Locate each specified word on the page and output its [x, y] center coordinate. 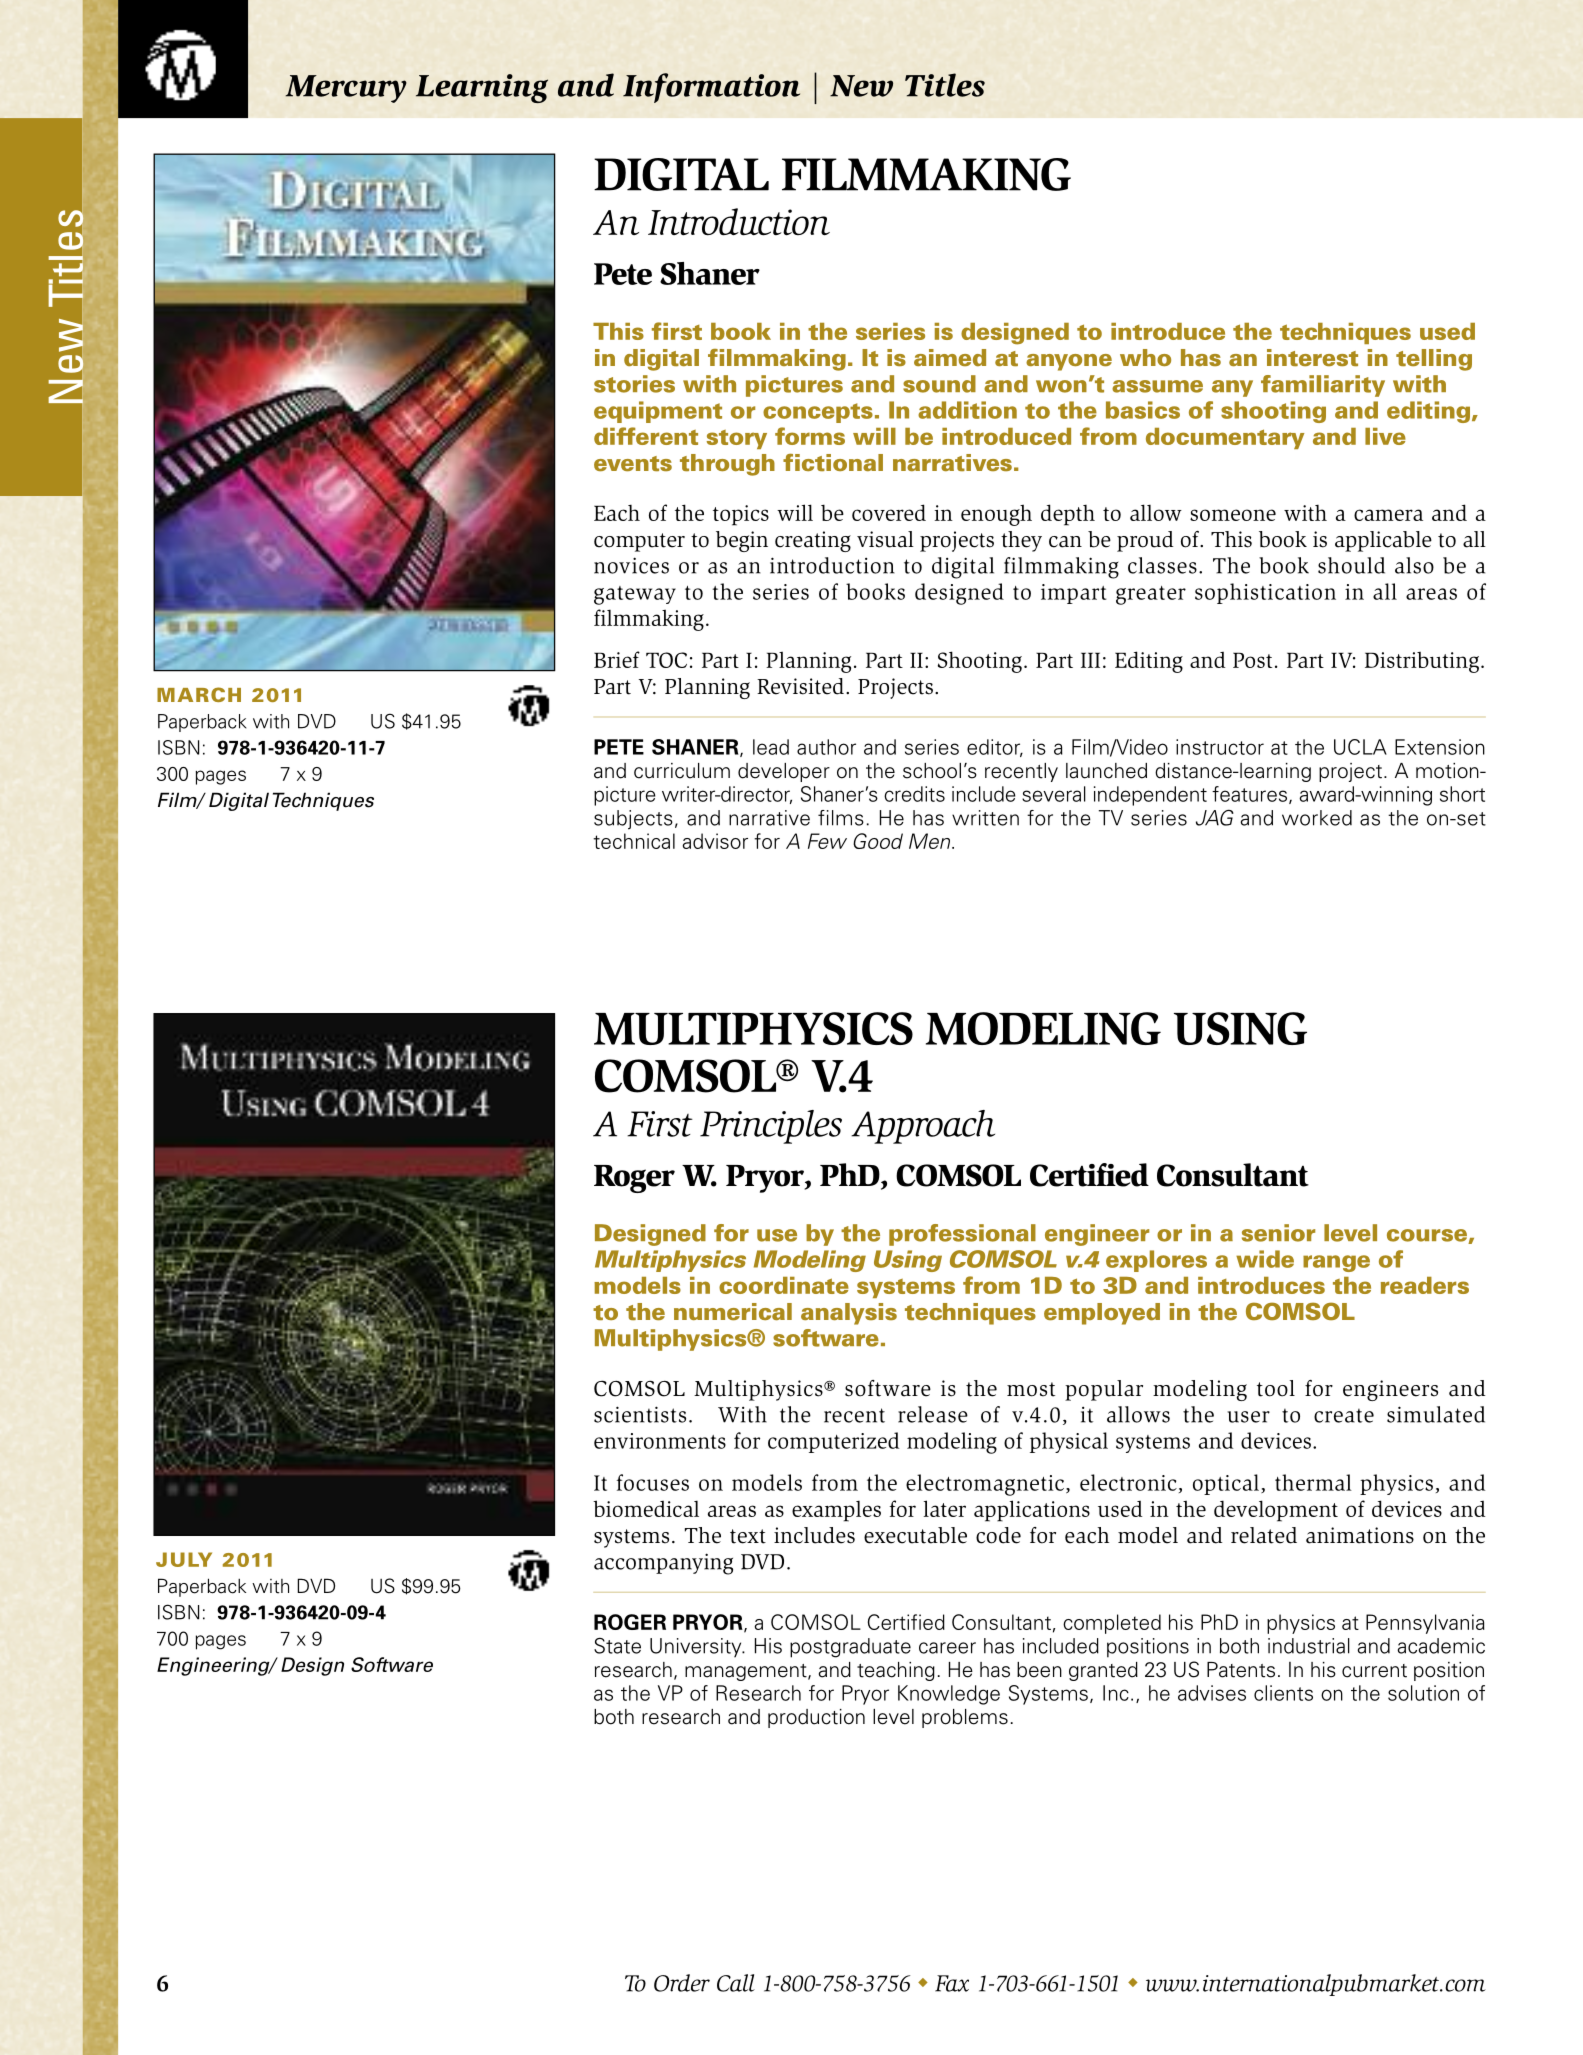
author [826, 747]
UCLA [1360, 747]
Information [711, 88]
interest [1312, 358]
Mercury [346, 89]
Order [682, 1983]
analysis [849, 1314]
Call [736, 1983]
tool [1276, 1388]
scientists [640, 1414]
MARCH [199, 694]
